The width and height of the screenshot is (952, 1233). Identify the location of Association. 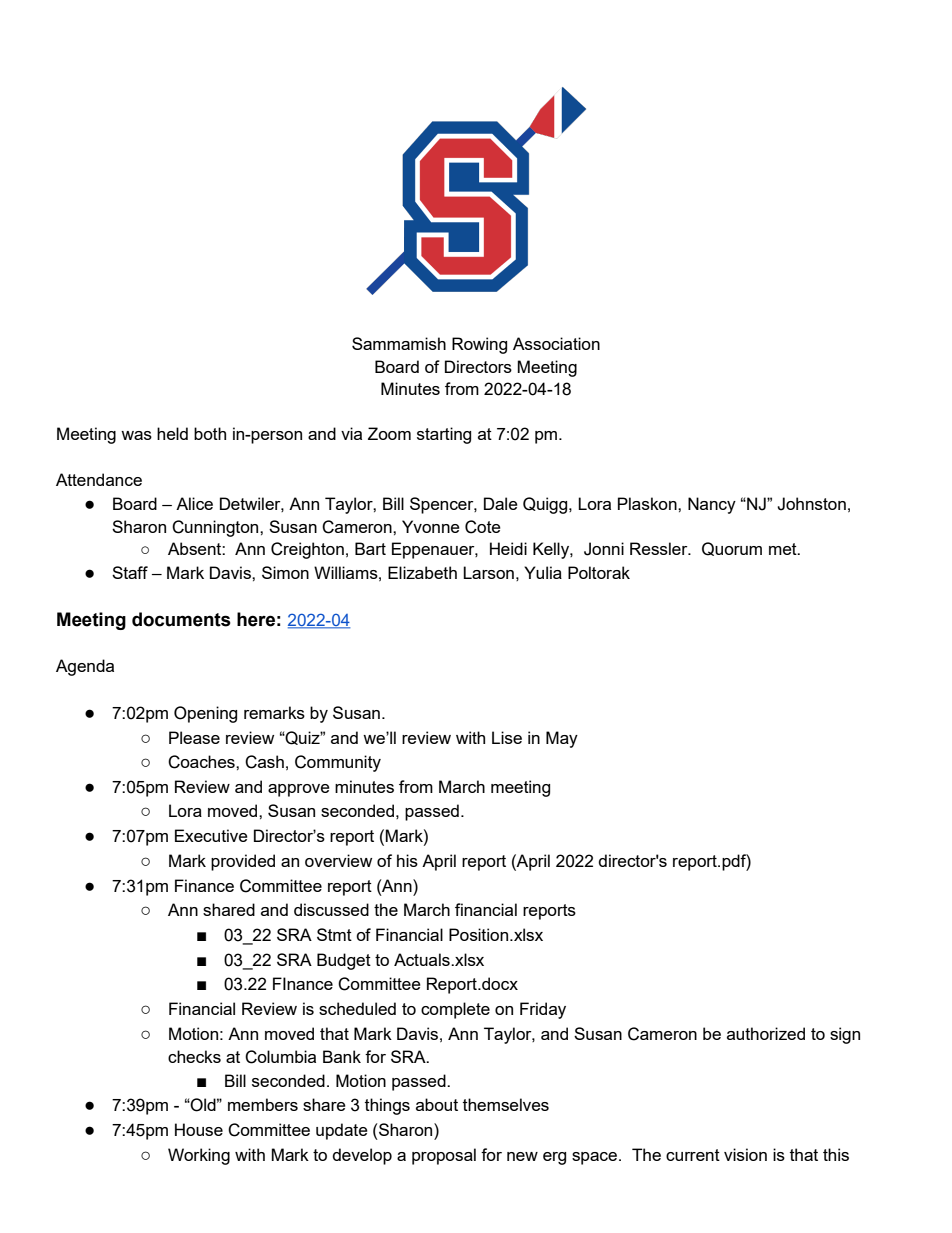
(556, 343).
